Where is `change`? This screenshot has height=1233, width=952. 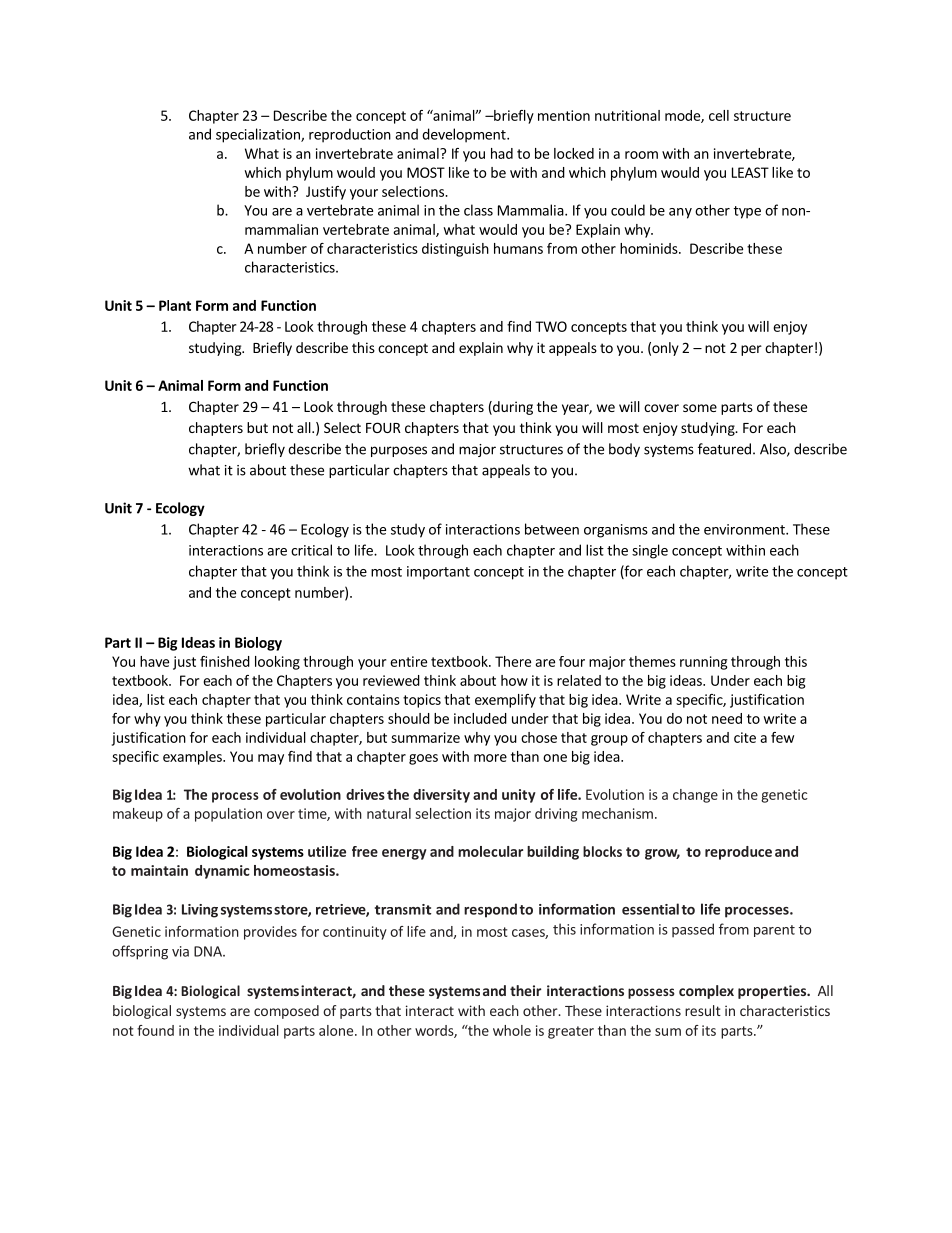
change is located at coordinates (695, 796).
